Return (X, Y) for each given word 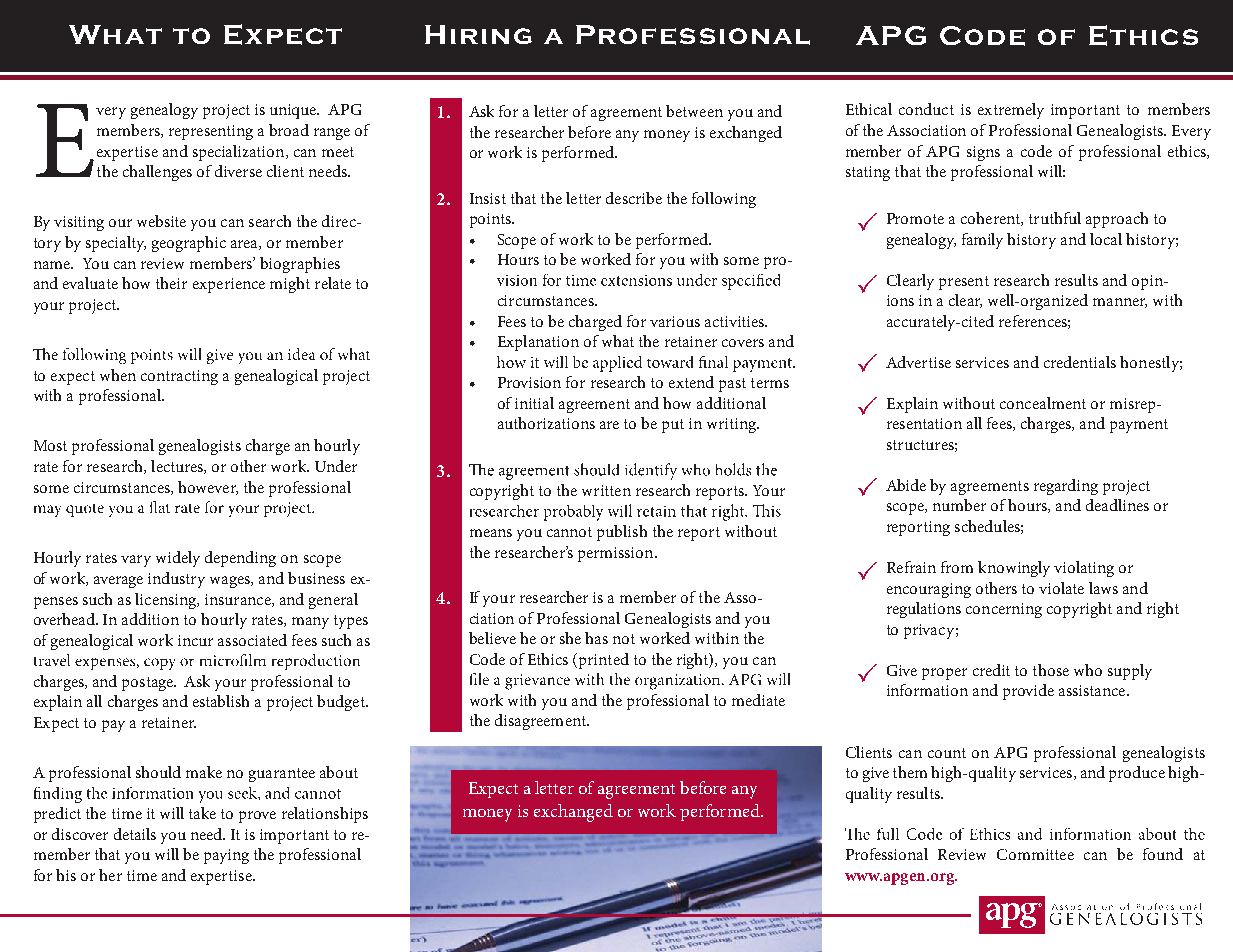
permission (617, 554)
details (135, 834)
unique (294, 111)
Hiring (478, 34)
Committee (1035, 854)
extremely (1011, 111)
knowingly (1014, 569)
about (339, 772)
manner (1120, 303)
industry (176, 580)
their (171, 283)
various (675, 321)
